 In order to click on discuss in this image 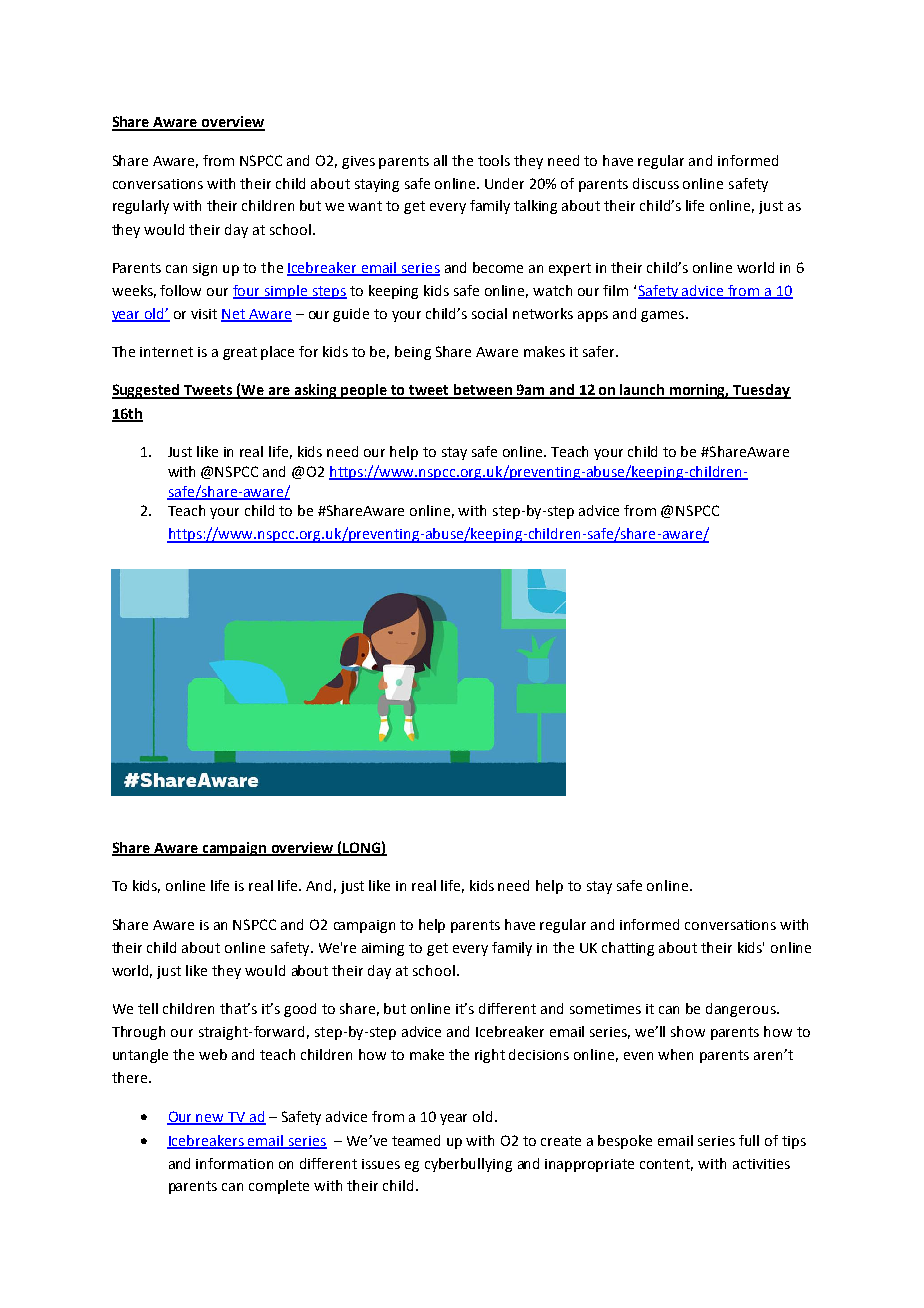, I will do `click(656, 183)`.
